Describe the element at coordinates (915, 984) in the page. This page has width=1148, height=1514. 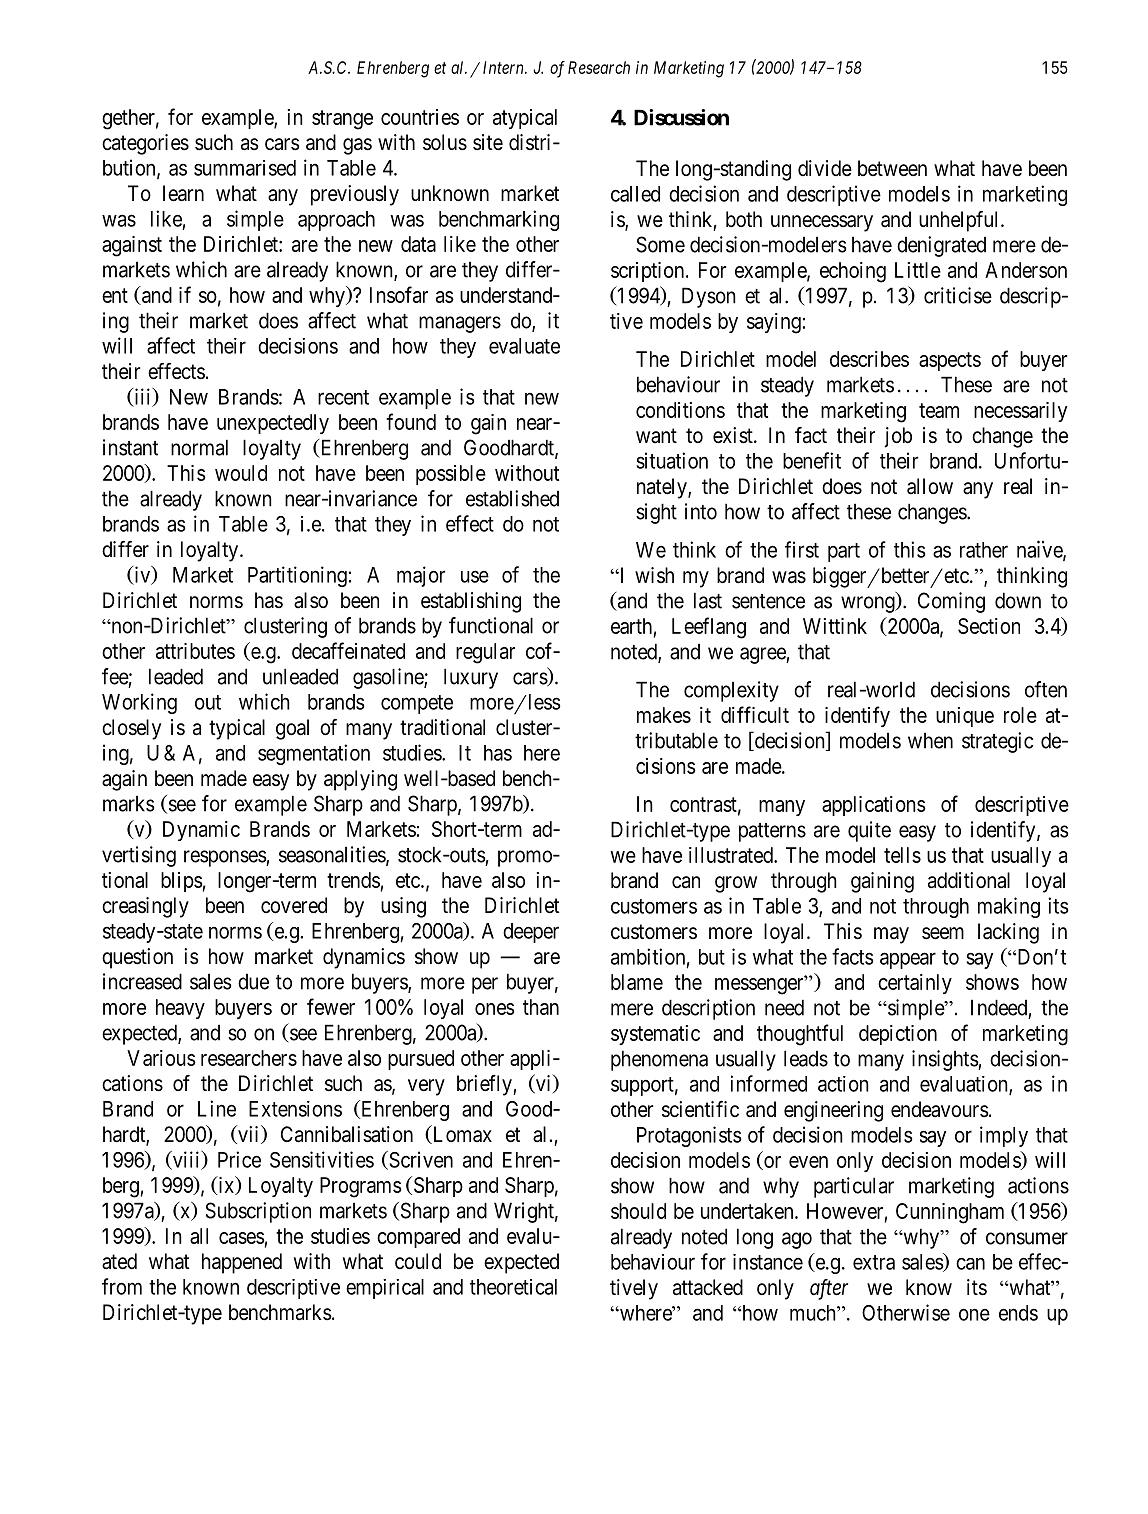
I see `certainly` at that location.
